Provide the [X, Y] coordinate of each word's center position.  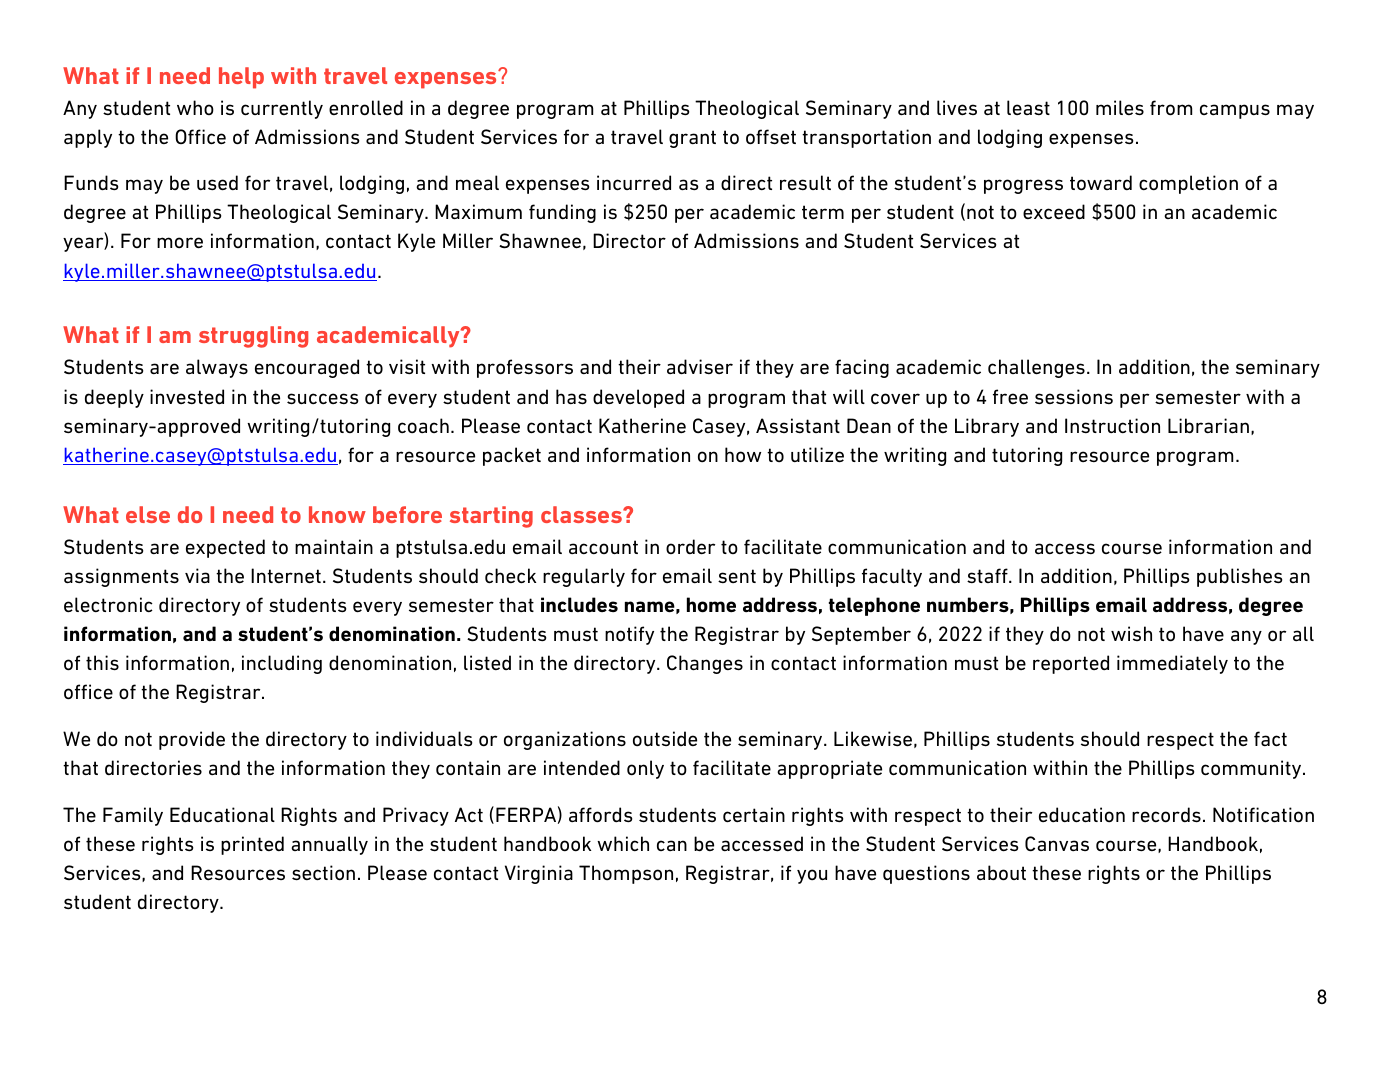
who [195, 107]
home [711, 605]
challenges [1036, 368]
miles [1120, 108]
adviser [700, 367]
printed [252, 845]
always [217, 368]
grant [692, 139]
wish [1131, 633]
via [197, 576]
